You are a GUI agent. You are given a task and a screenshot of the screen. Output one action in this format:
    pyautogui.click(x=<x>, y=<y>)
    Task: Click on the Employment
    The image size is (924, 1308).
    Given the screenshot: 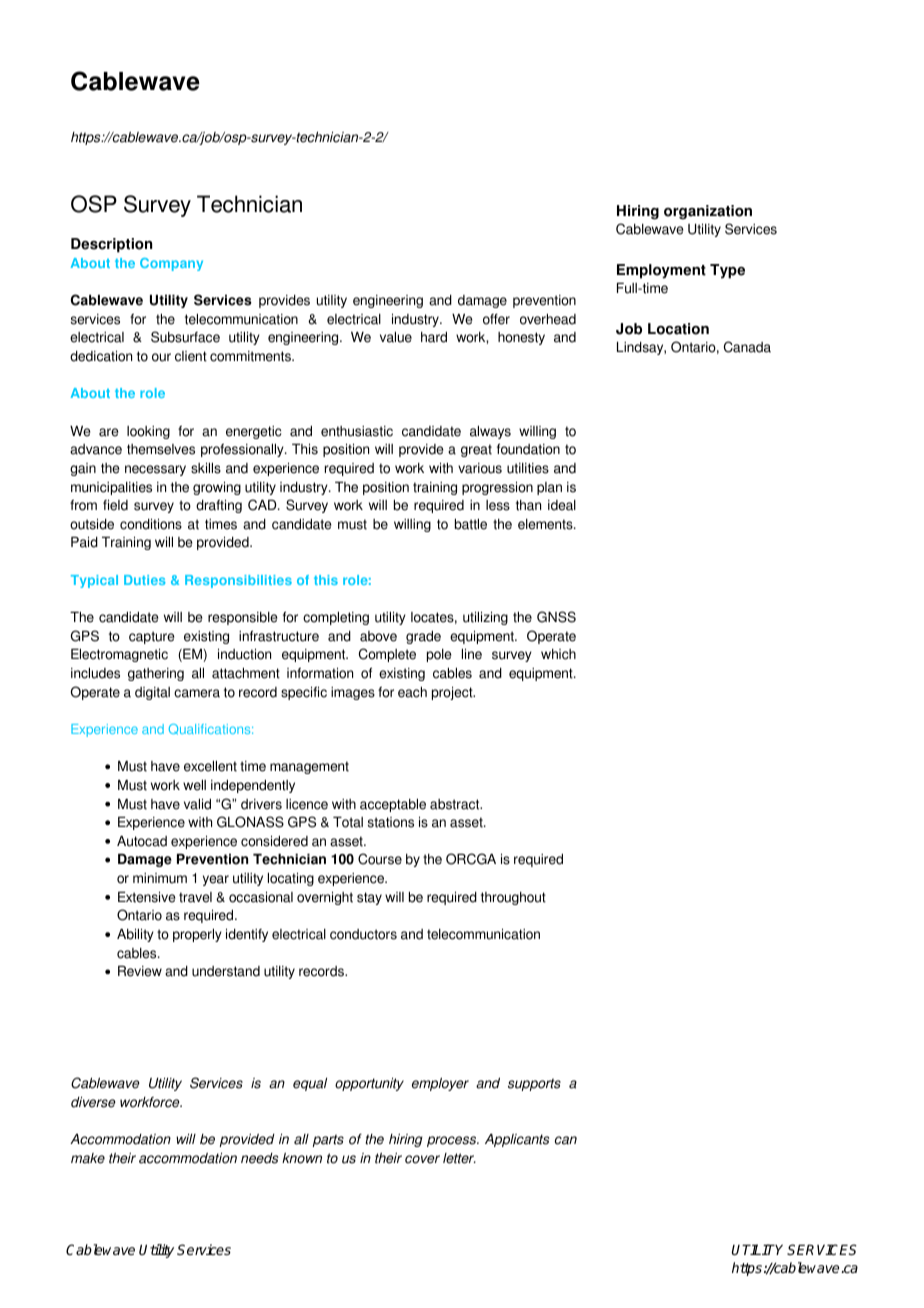 What is the action you would take?
    pyautogui.click(x=661, y=271)
